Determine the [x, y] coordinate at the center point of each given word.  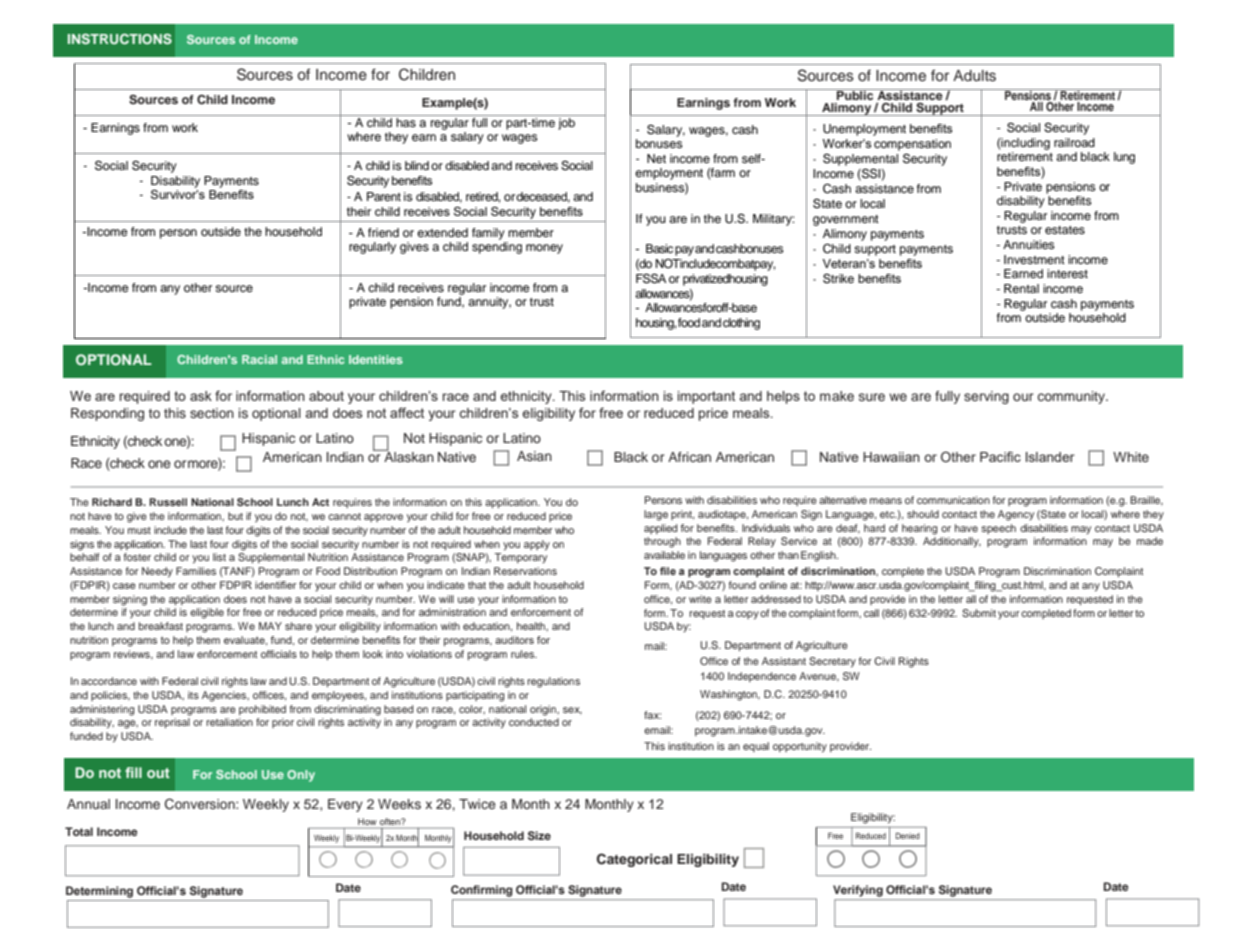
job [566, 124]
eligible [207, 613]
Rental [1021, 288]
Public [855, 94]
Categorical [634, 860]
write [700, 599]
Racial [259, 359]
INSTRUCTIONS [120, 39]
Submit [979, 613]
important [706, 397]
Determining [99, 892]
